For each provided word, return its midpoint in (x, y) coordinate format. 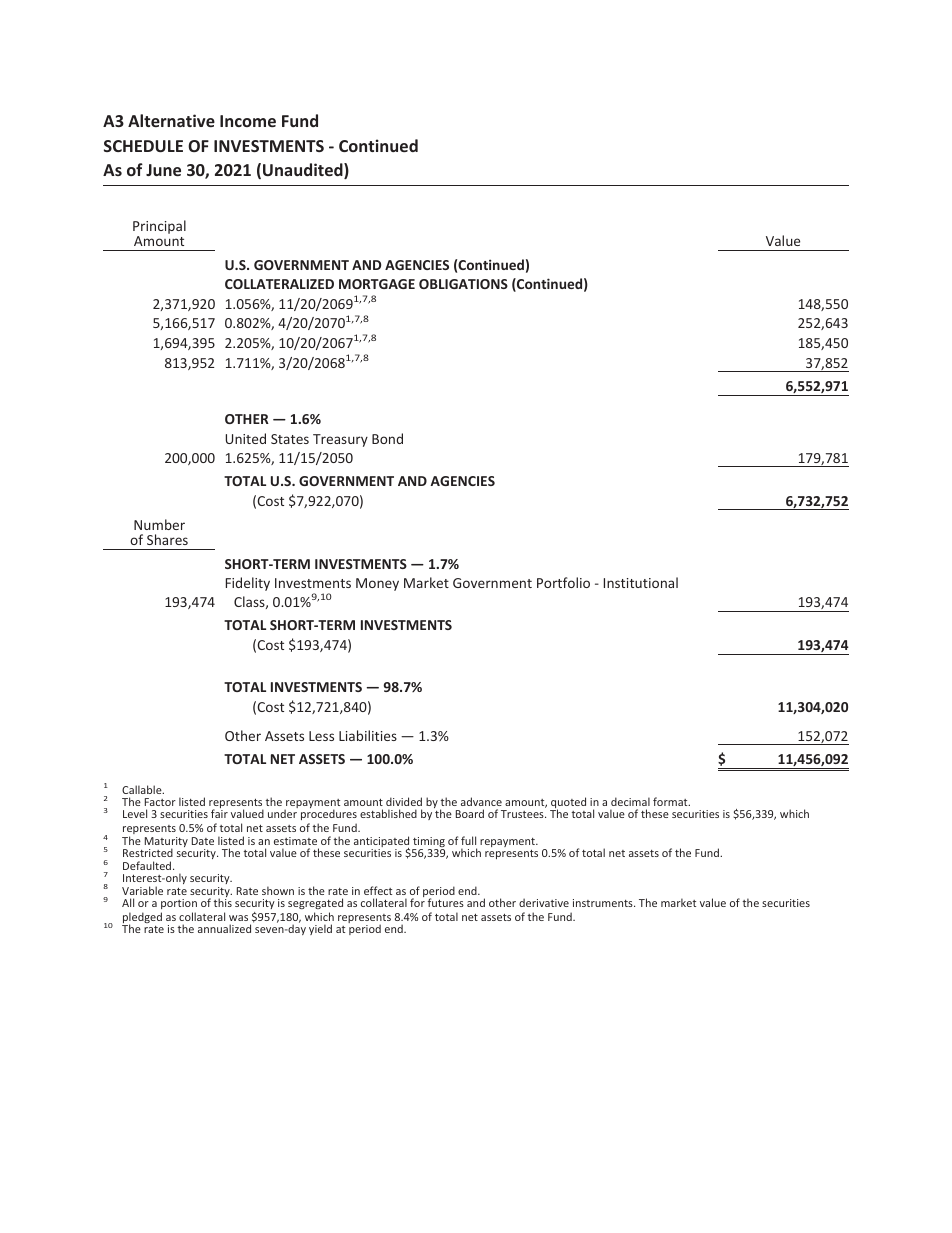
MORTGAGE (377, 284)
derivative (544, 902)
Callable (143, 789)
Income (248, 121)
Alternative (171, 120)
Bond (387, 438)
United (245, 438)
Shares (167, 539)
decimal (630, 801)
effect (378, 890)
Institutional (641, 582)
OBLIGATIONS (463, 284)
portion (179, 904)
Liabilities (368, 735)
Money (377, 584)
